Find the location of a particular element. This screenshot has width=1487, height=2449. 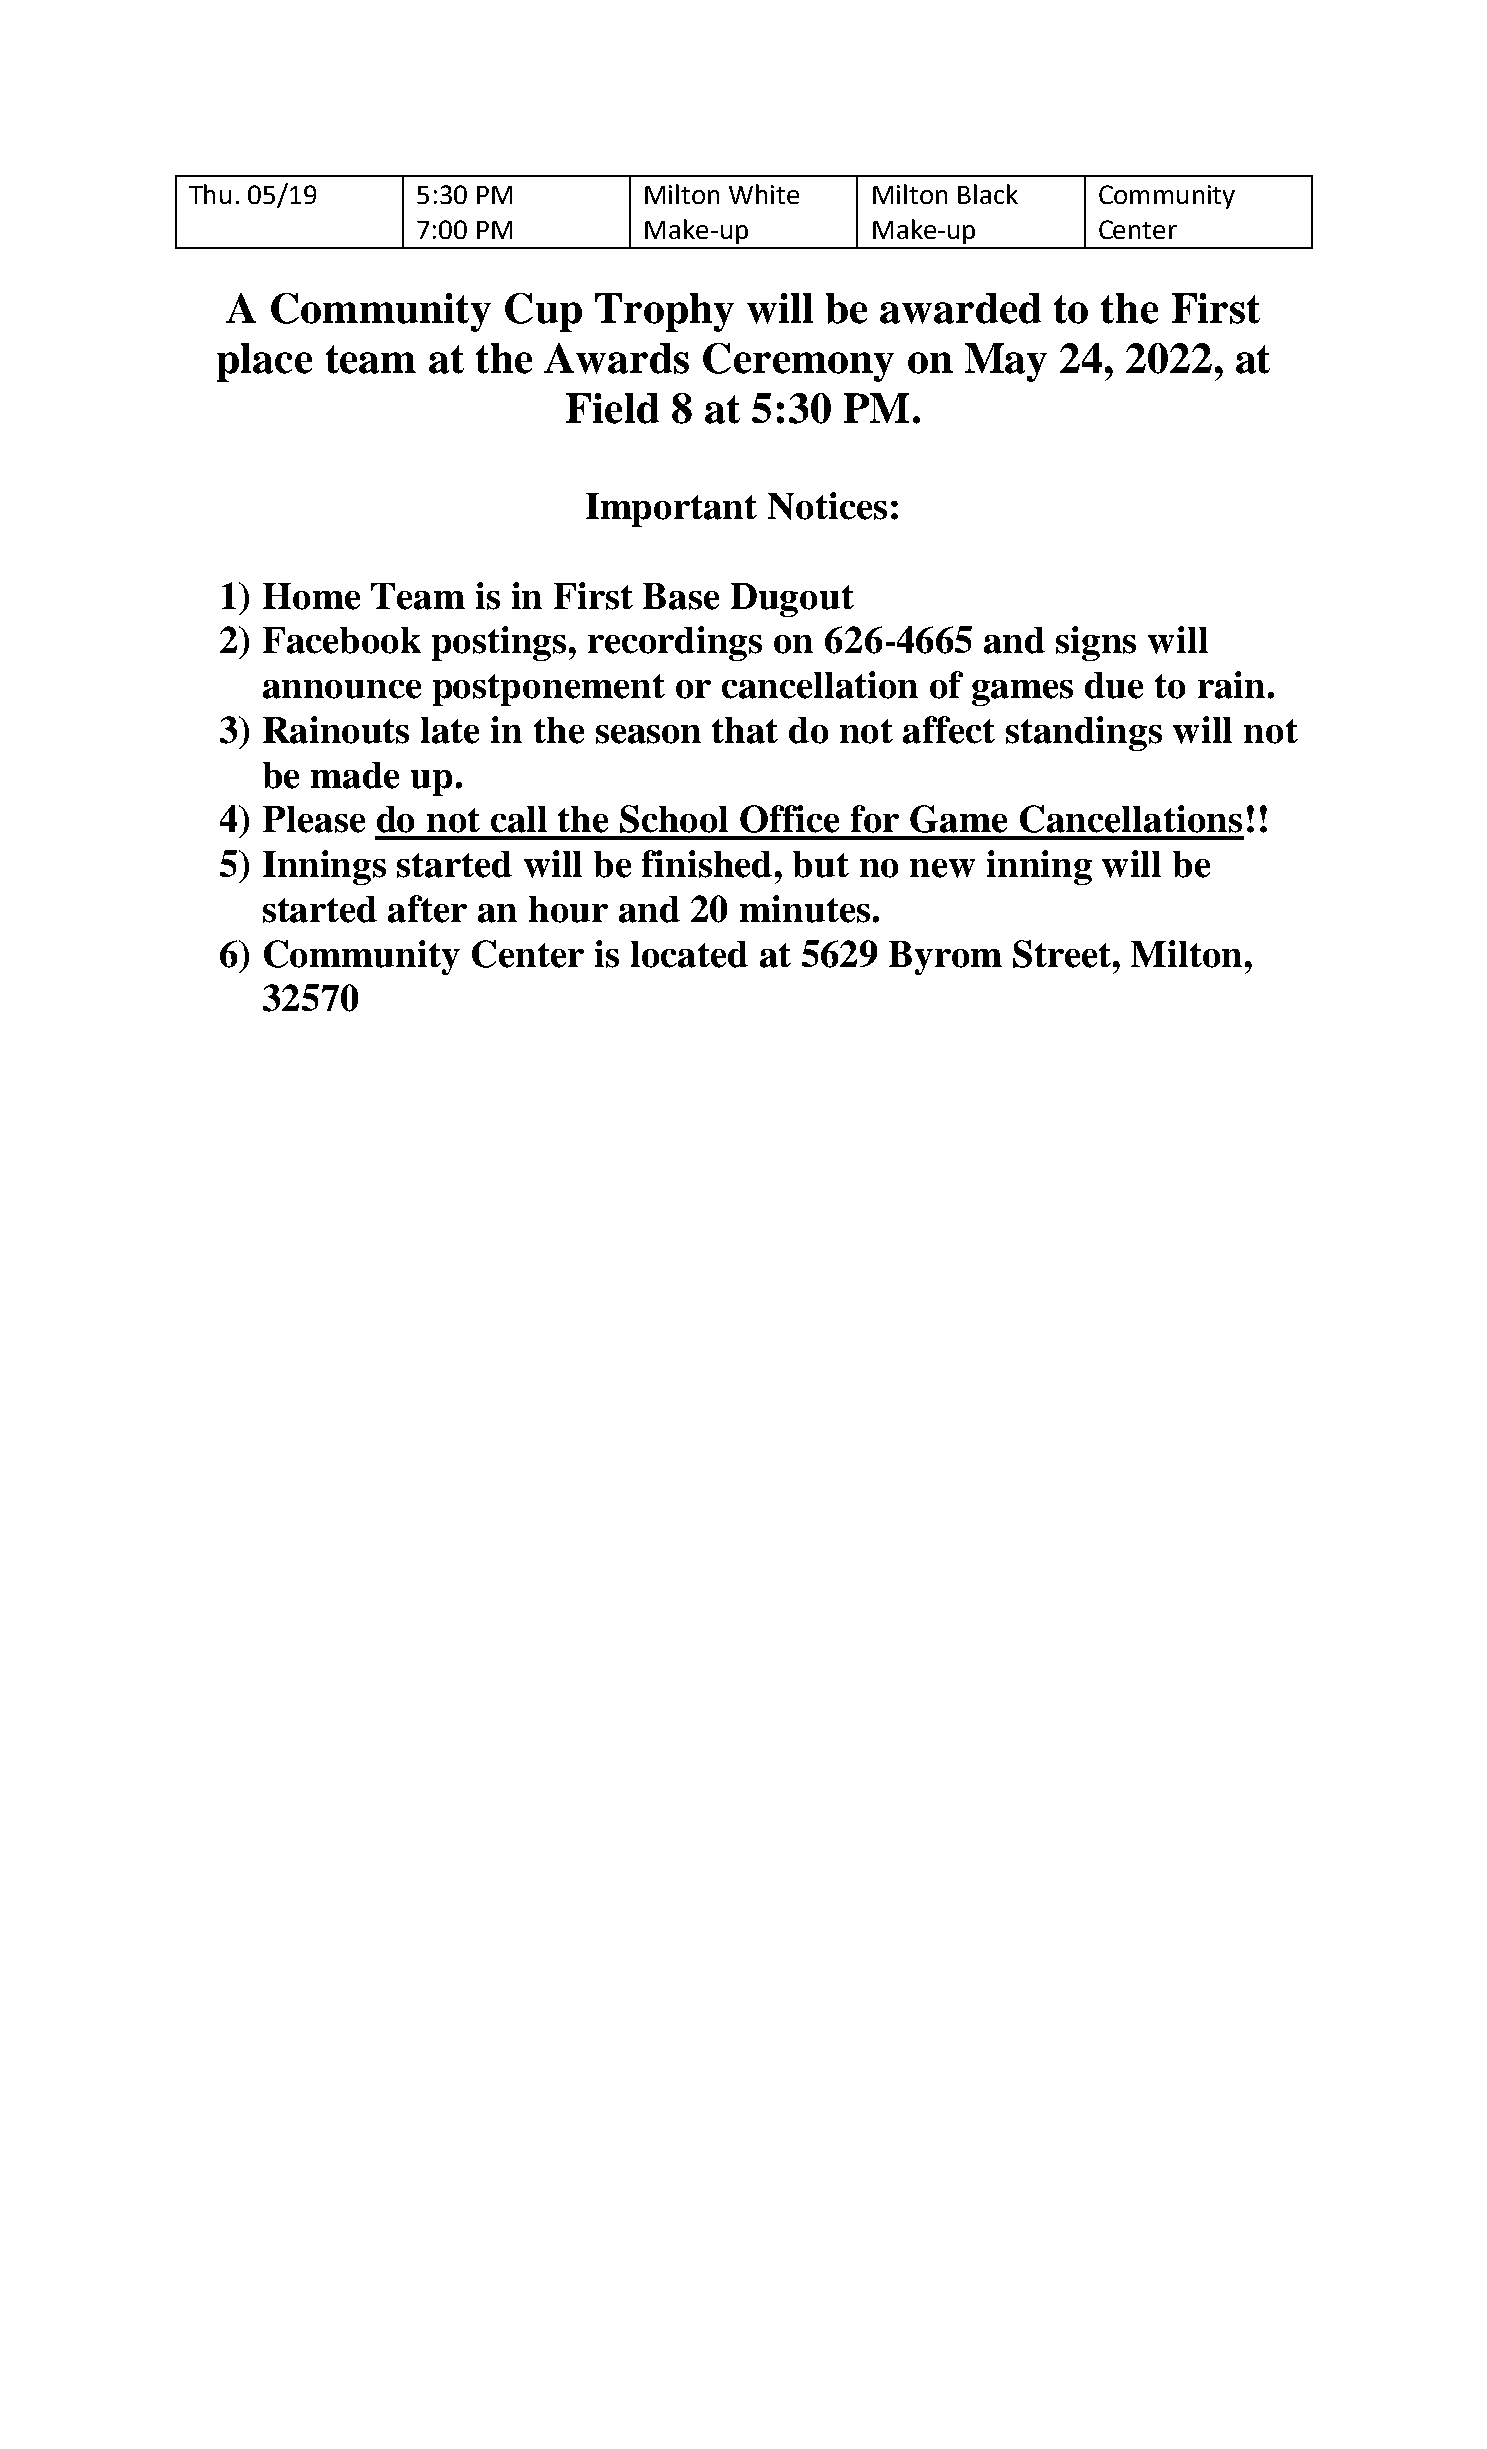

Black is located at coordinates (988, 194).
